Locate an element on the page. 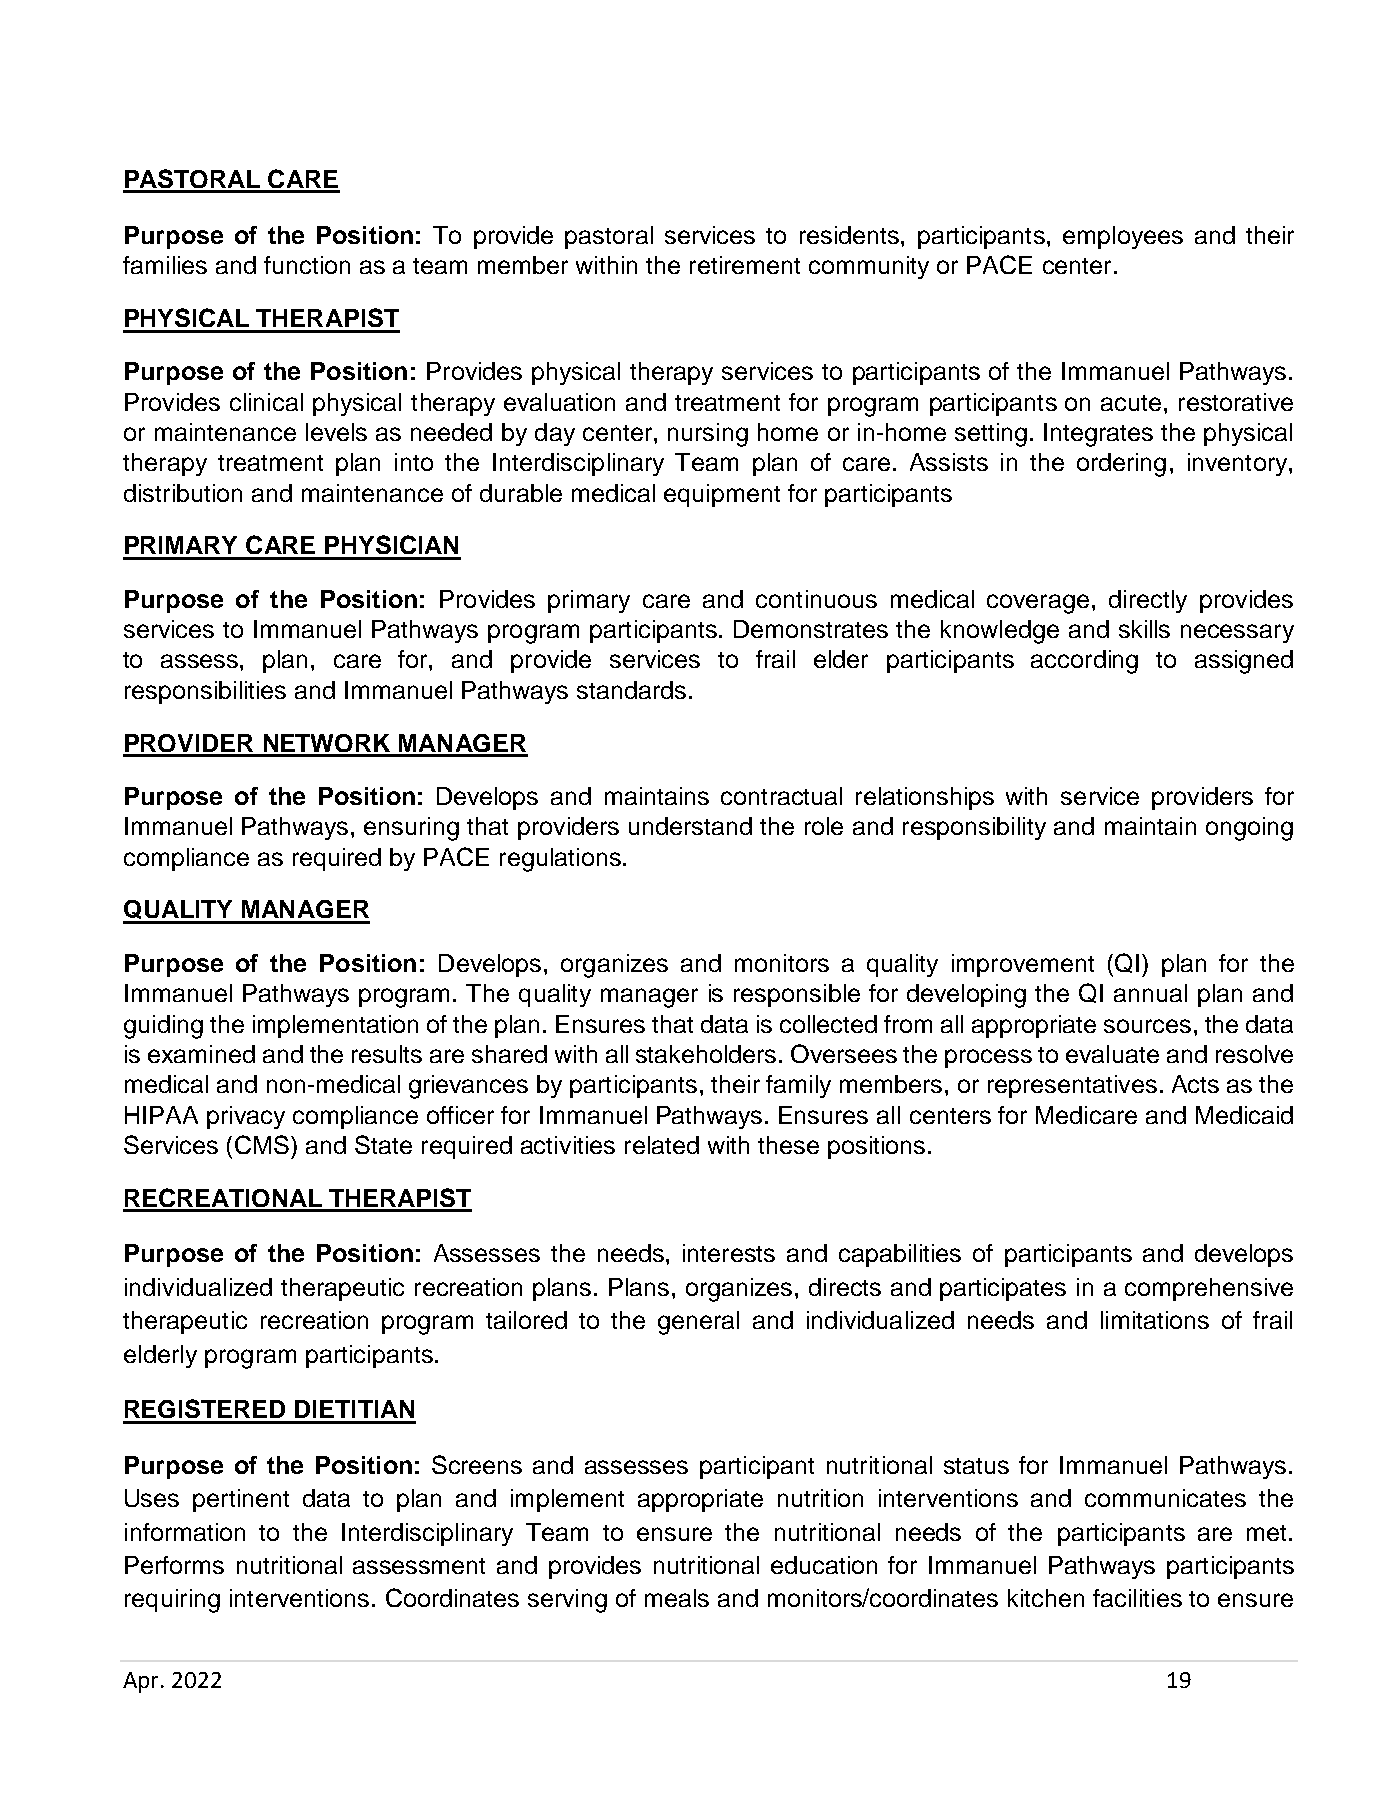 The height and width of the page is (1807, 1397). meals is located at coordinates (677, 1598).
